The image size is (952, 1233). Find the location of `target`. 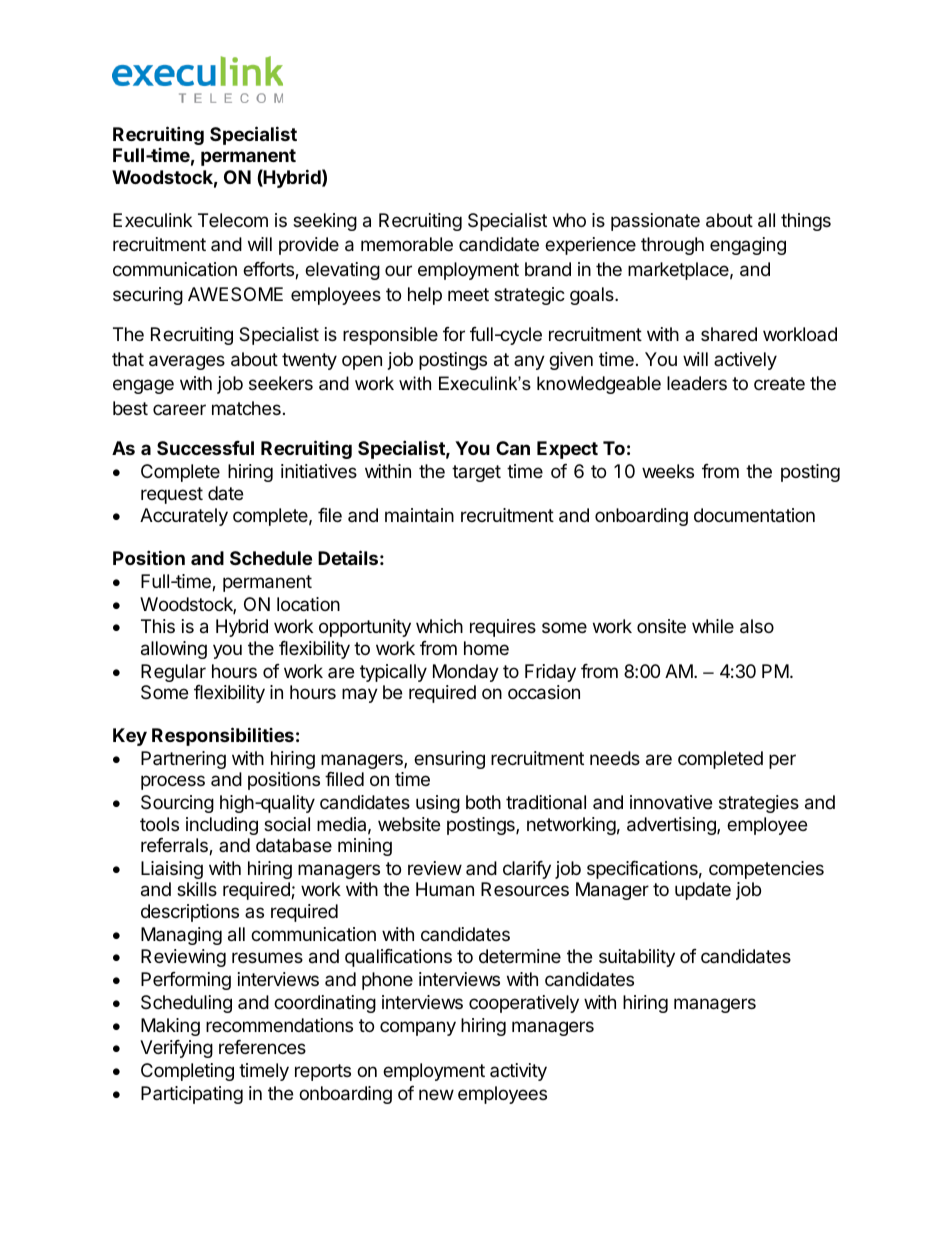

target is located at coordinates (476, 473).
